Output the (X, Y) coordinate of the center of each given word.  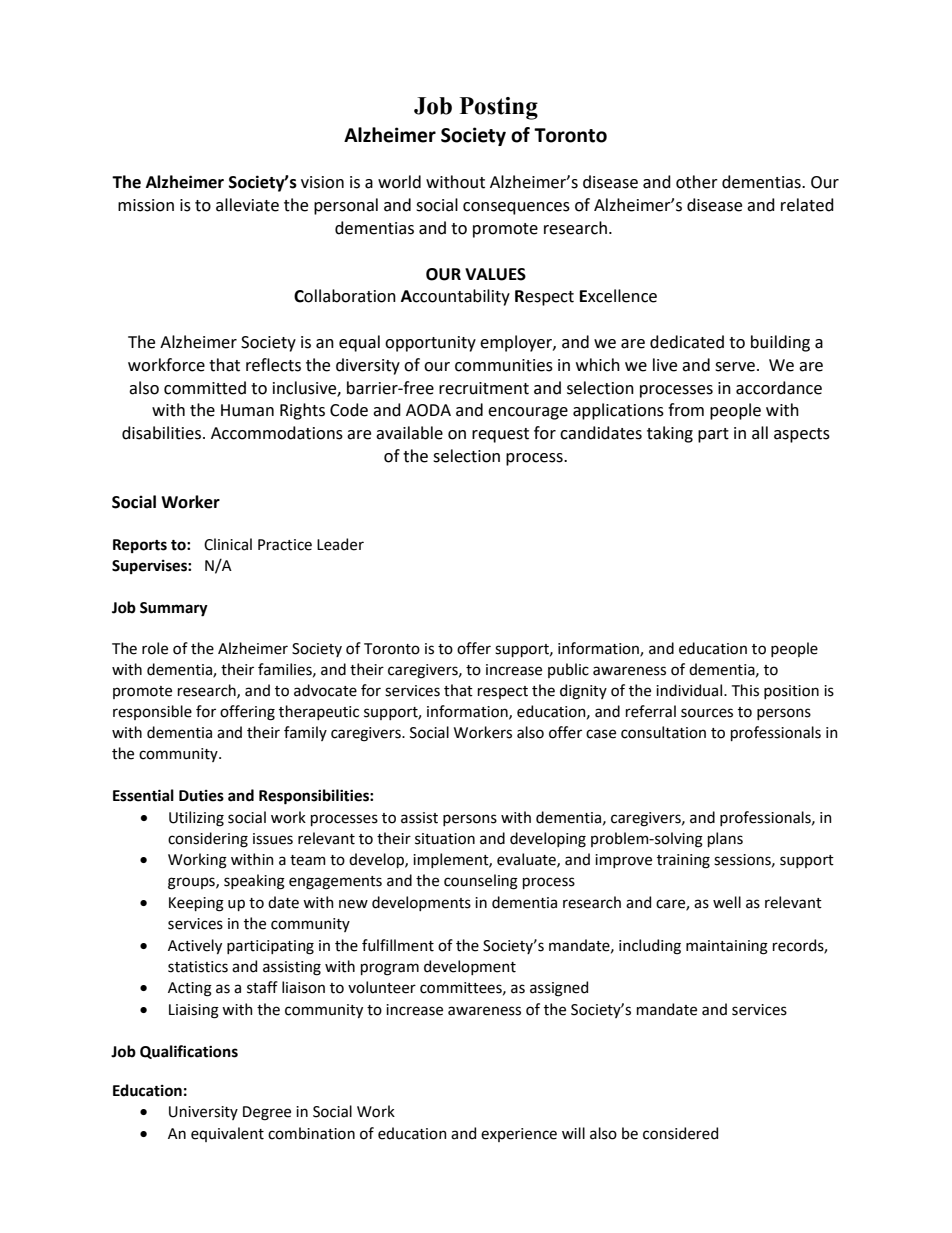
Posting (499, 108)
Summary (174, 609)
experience (519, 1135)
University (203, 1113)
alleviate (247, 205)
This (745, 690)
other (697, 182)
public (568, 670)
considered (680, 1133)
